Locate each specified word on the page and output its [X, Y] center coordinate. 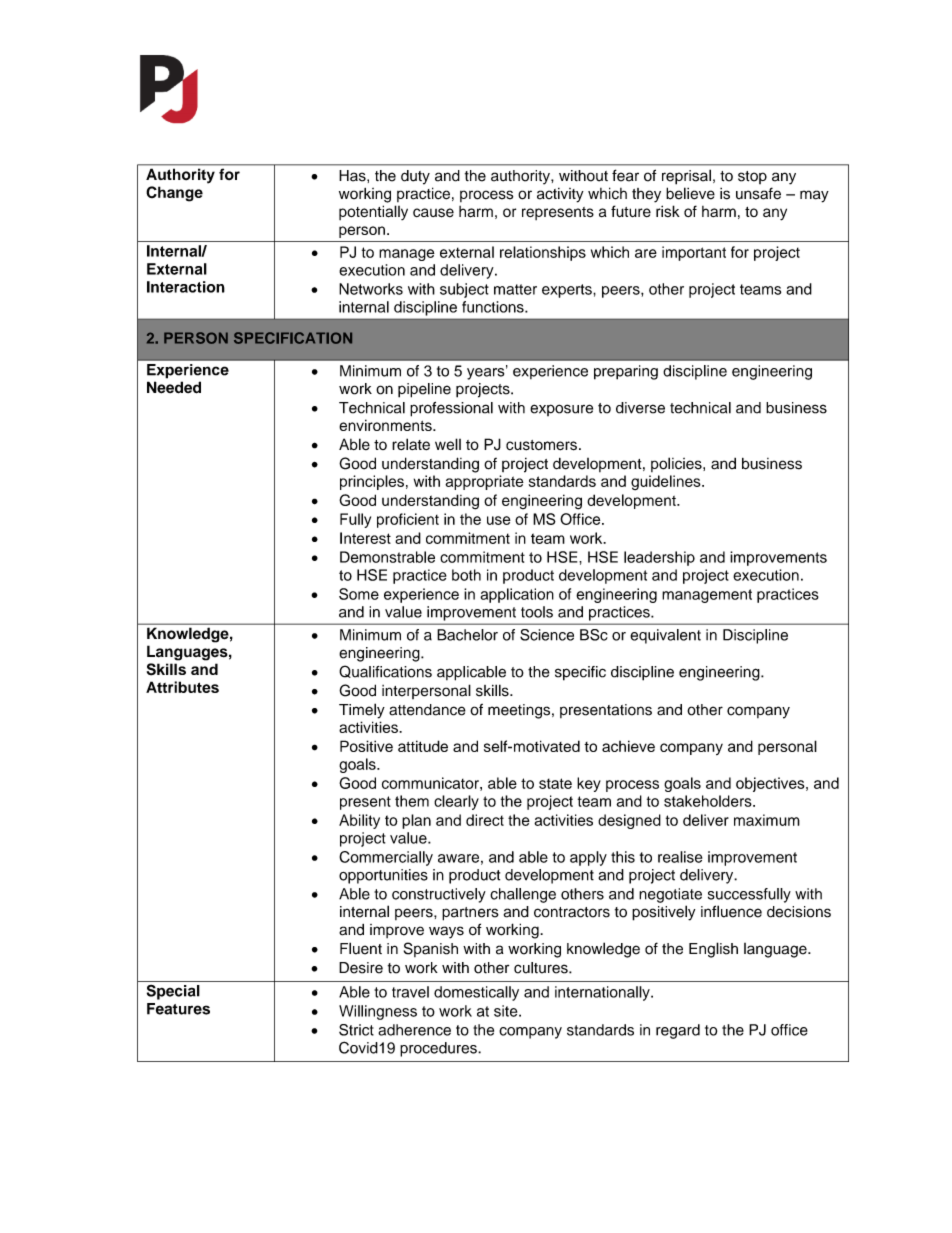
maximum [767, 820]
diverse [640, 408]
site [507, 1011]
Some [359, 594]
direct [485, 820]
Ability [359, 821]
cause [433, 213]
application [517, 595]
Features [178, 1009]
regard [678, 1031]
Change [174, 194]
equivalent [665, 636]
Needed [174, 387]
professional [451, 409]
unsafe [758, 193]
